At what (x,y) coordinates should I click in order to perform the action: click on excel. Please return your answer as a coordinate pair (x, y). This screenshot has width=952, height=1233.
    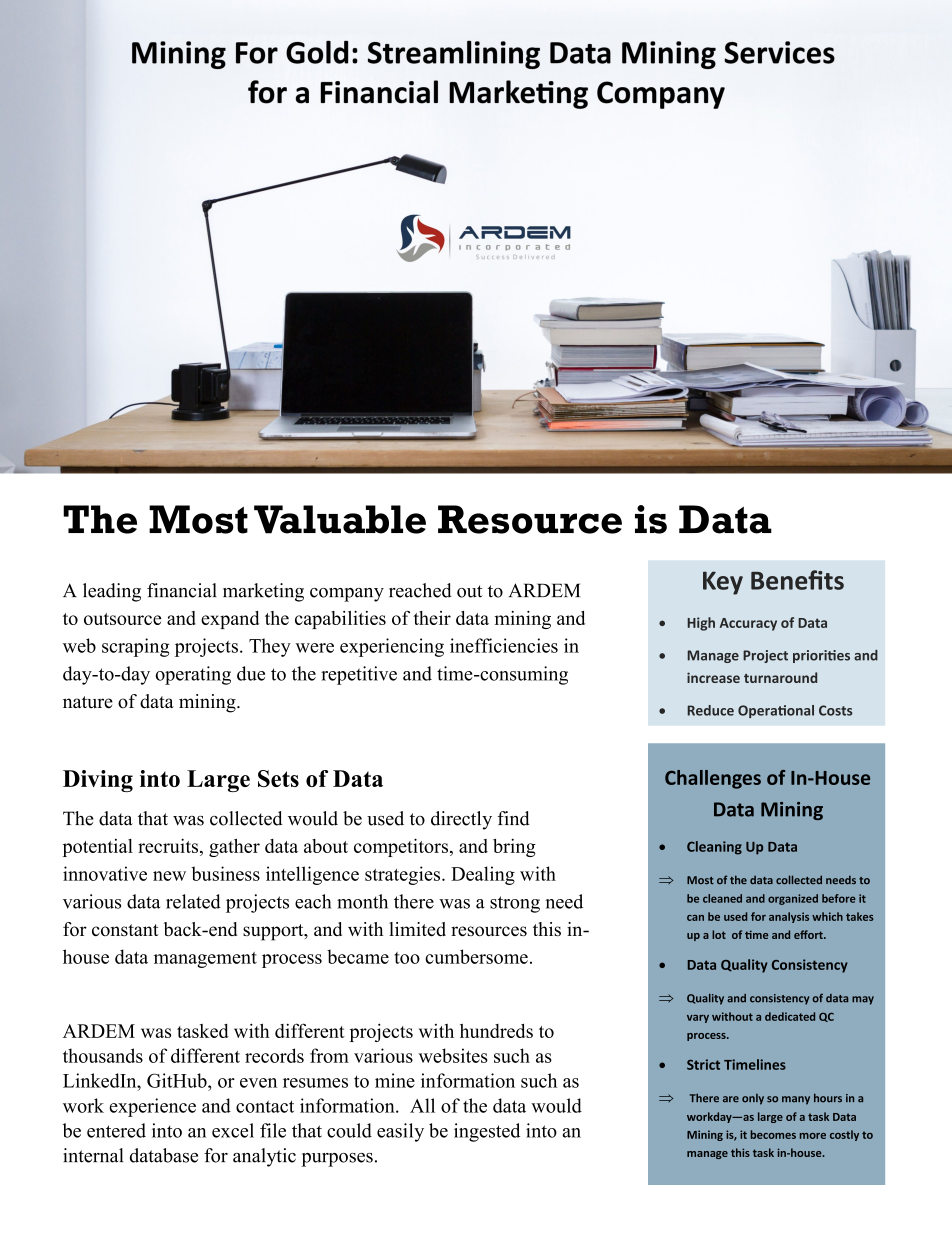
    Looking at the image, I should click on (233, 1130).
